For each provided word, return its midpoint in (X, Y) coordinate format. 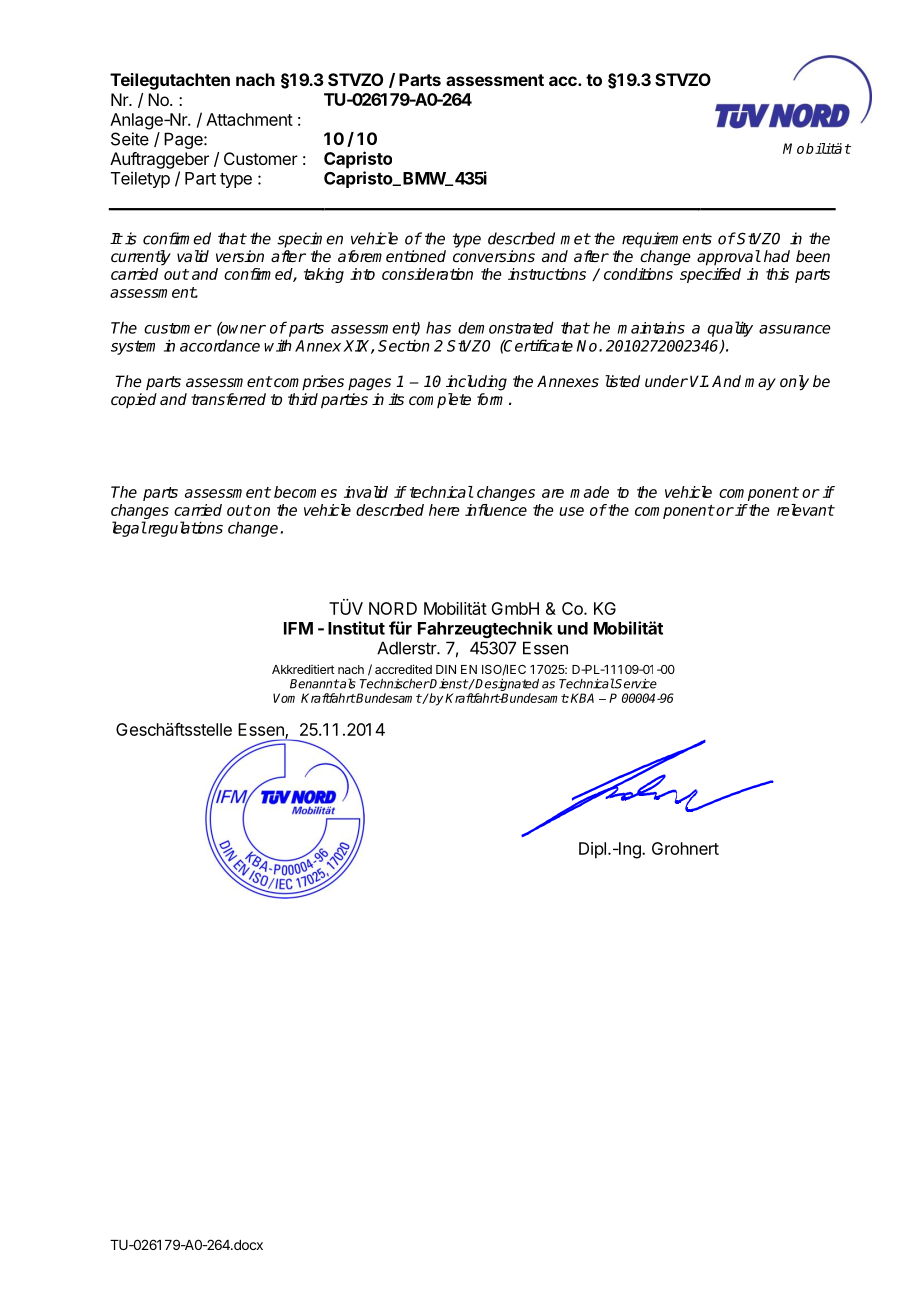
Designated (506, 686)
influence (496, 510)
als (347, 683)
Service (635, 683)
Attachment (249, 119)
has (438, 327)
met (575, 239)
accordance (220, 345)
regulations (184, 529)
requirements (667, 240)
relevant (805, 510)
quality (730, 329)
